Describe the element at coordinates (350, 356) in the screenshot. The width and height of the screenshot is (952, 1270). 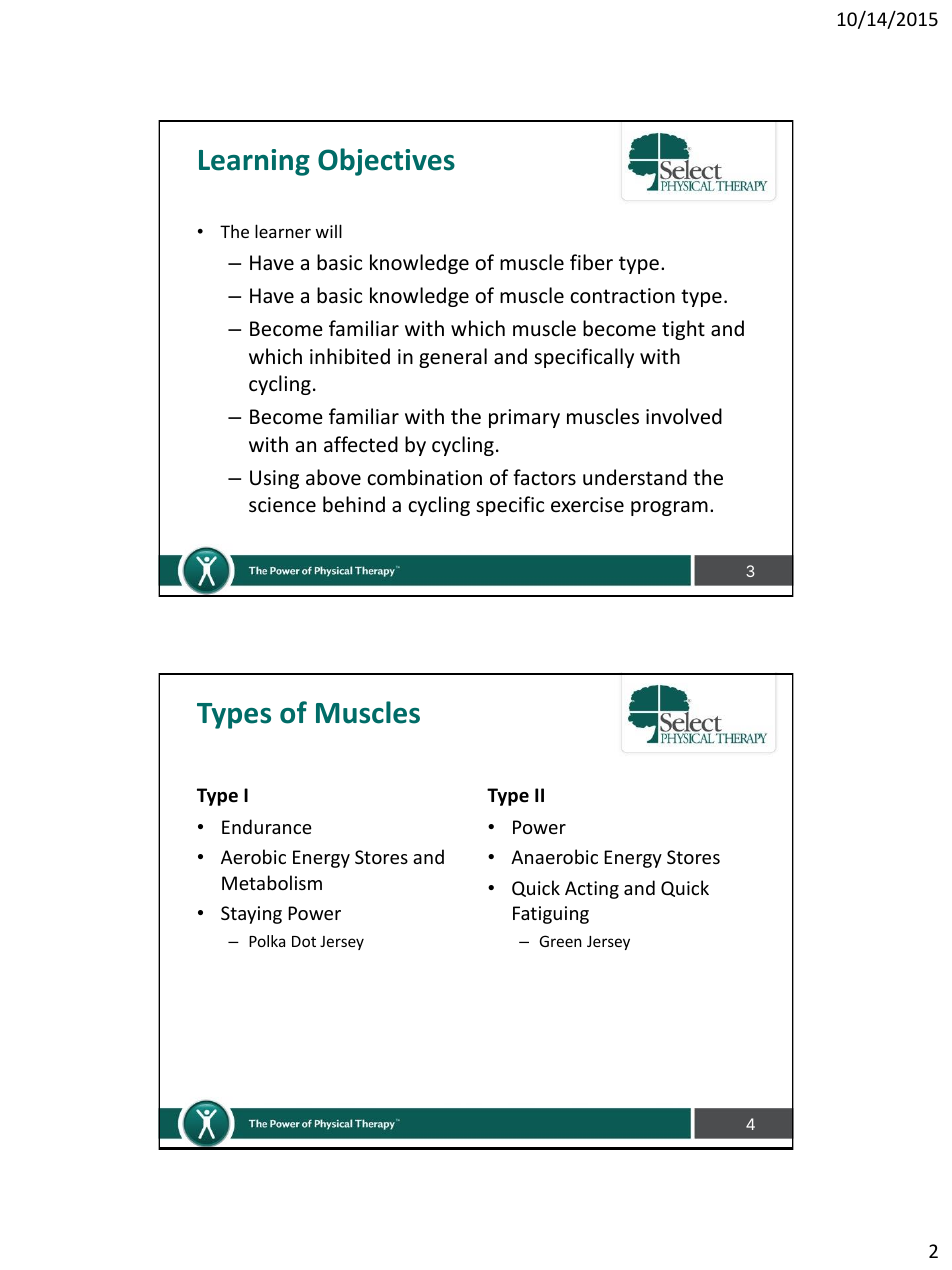
I see `inhibited` at that location.
